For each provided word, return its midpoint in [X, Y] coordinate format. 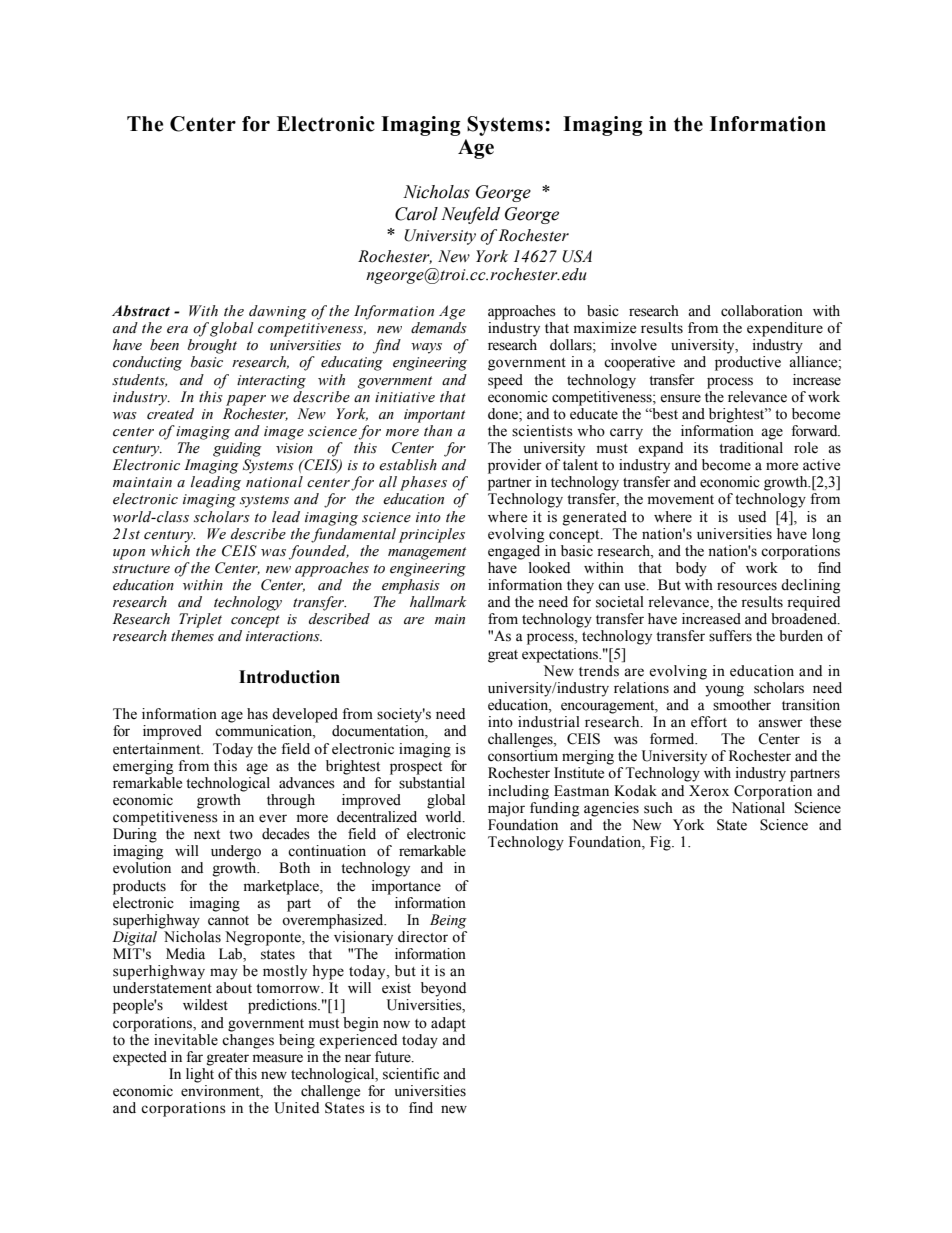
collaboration [762, 311]
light [200, 1075]
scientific [411, 1074]
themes [192, 636]
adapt [448, 1024]
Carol [416, 214]
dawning [278, 312]
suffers [730, 636]
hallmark [438, 602]
